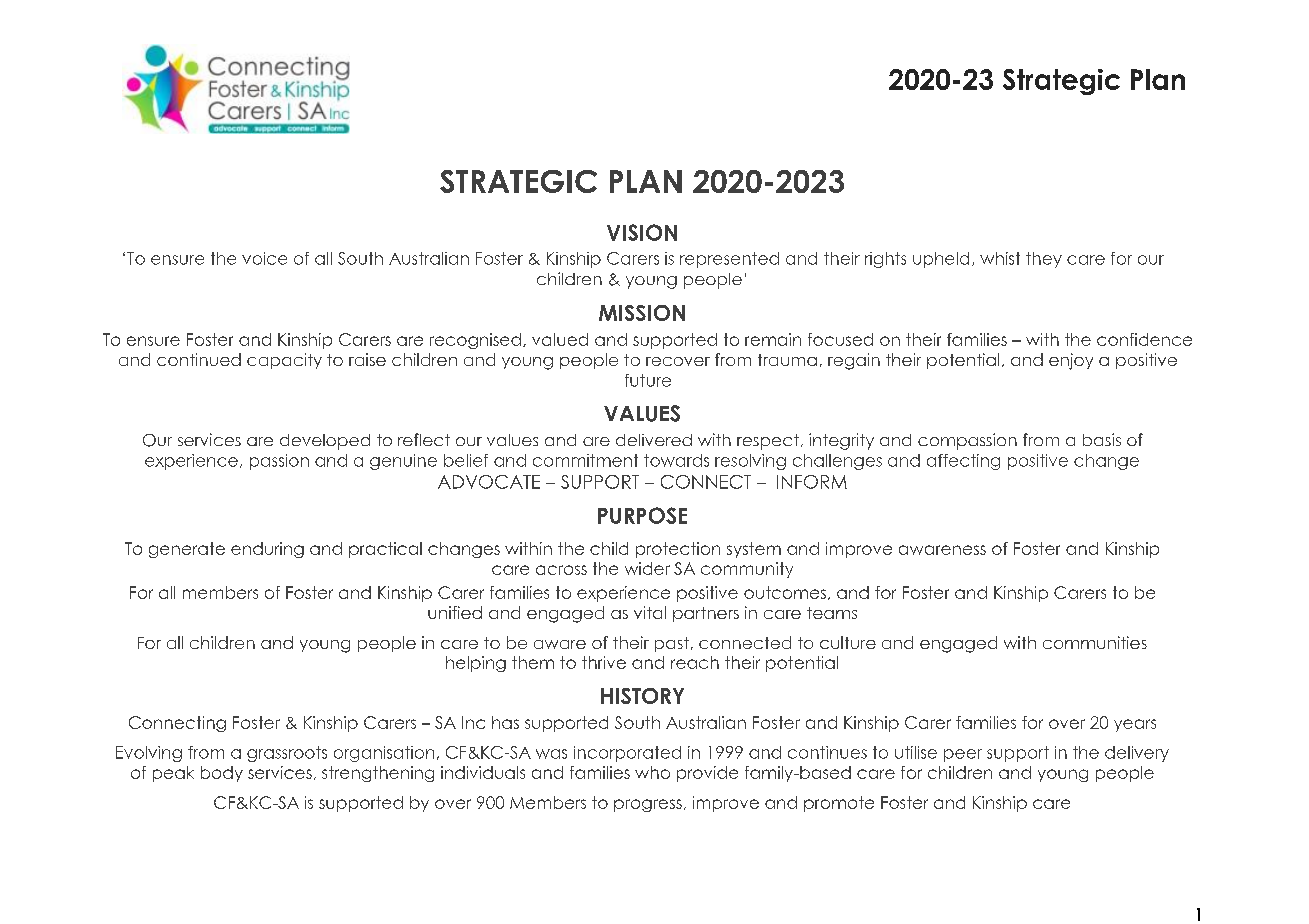  I want to click on whist, so click(1000, 258).
